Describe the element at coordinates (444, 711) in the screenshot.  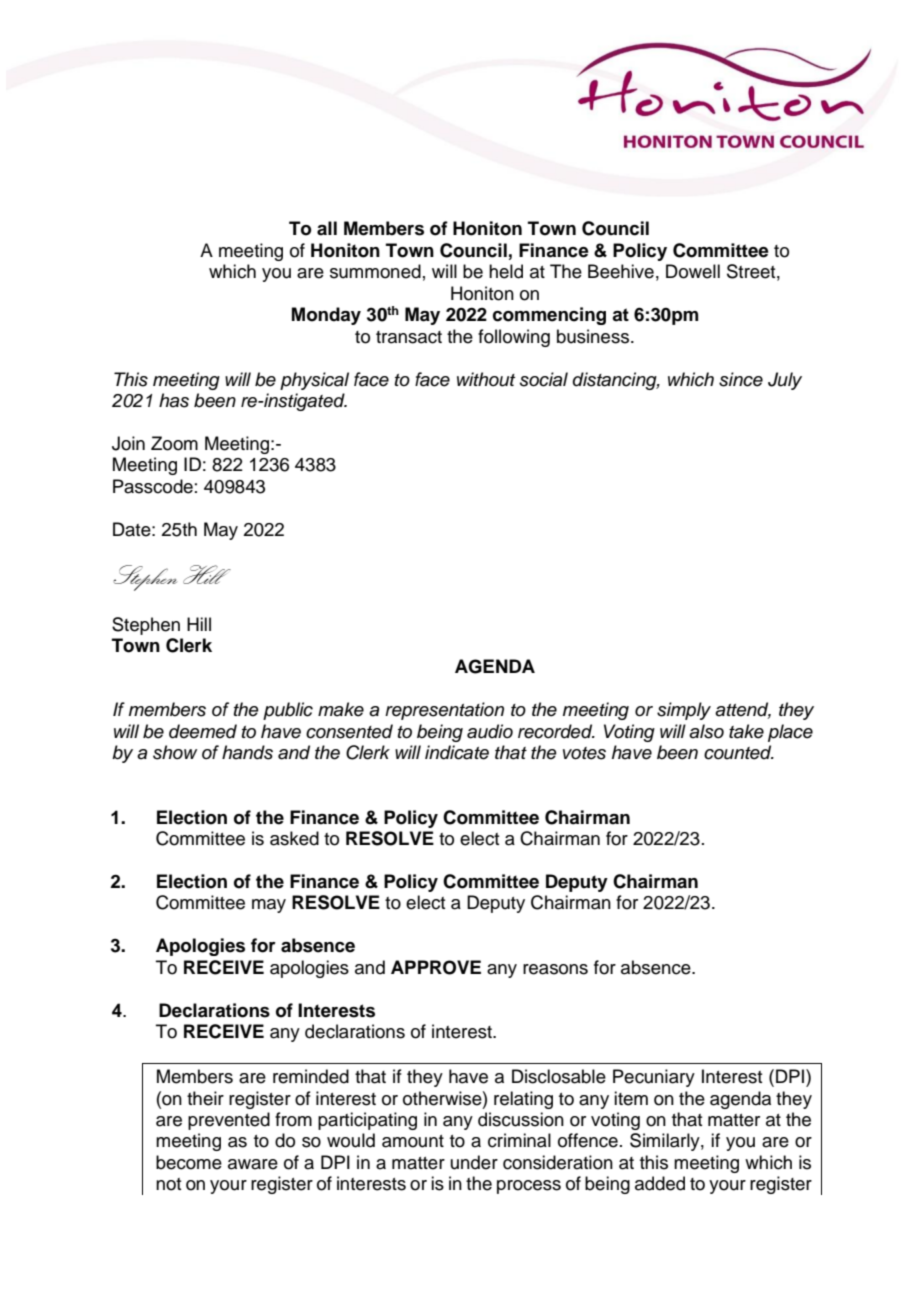
I see `representation` at that location.
